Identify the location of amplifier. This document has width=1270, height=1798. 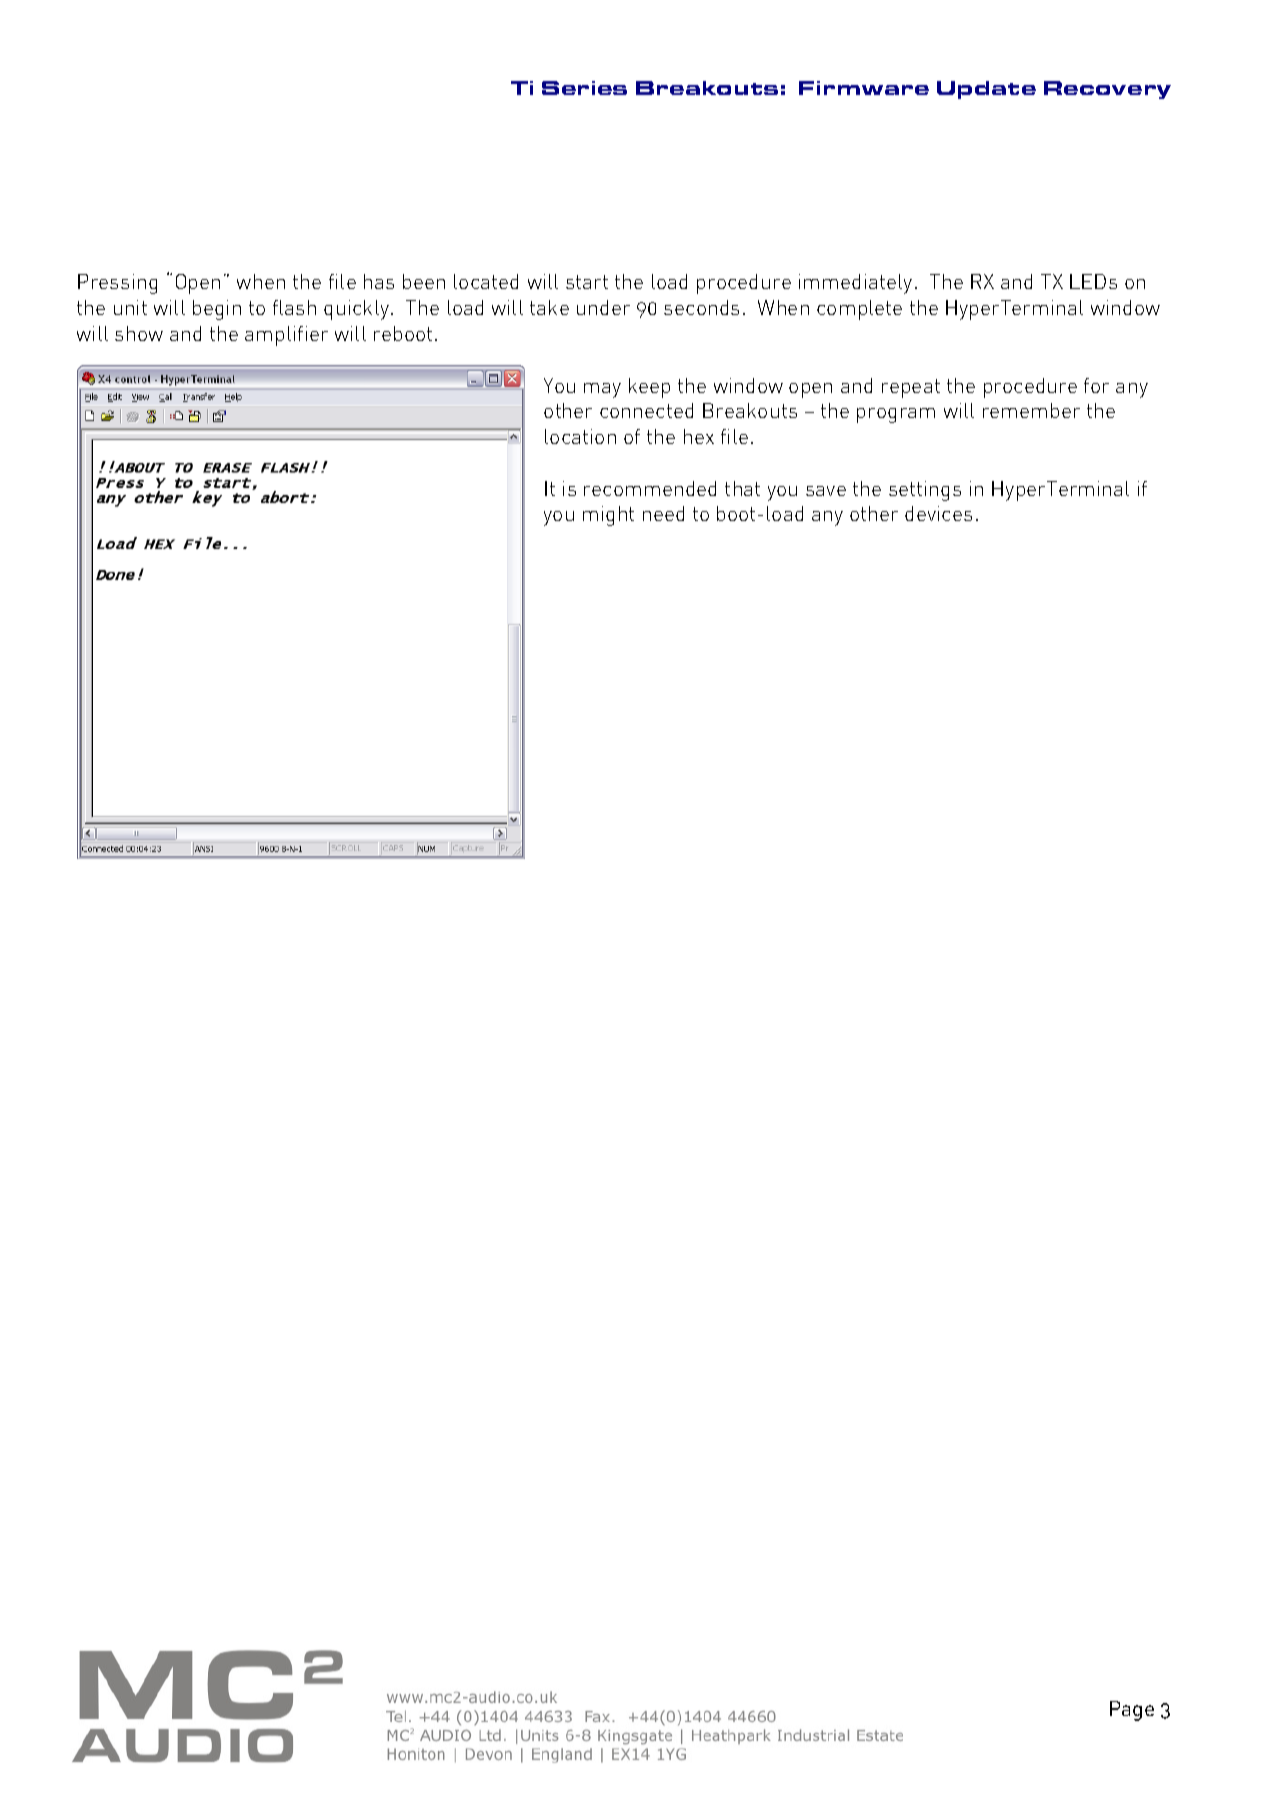
(286, 336).
